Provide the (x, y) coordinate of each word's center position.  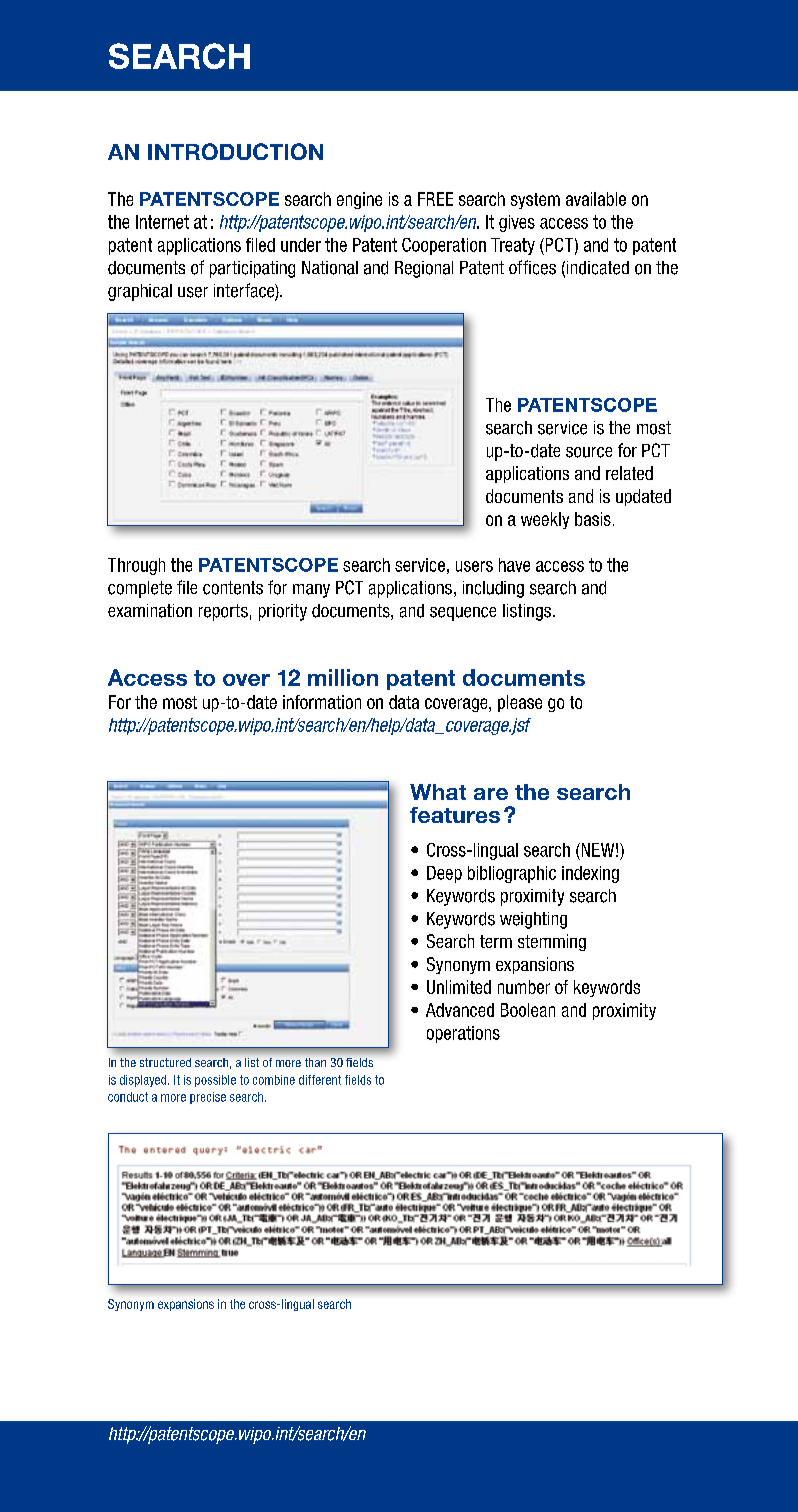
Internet (162, 222)
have (514, 565)
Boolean (528, 1010)
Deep (444, 874)
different (320, 1080)
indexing (590, 874)
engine (359, 200)
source (589, 452)
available (596, 199)
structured (165, 1062)
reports (223, 612)
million (343, 677)
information (322, 702)
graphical (140, 292)
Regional (424, 269)
